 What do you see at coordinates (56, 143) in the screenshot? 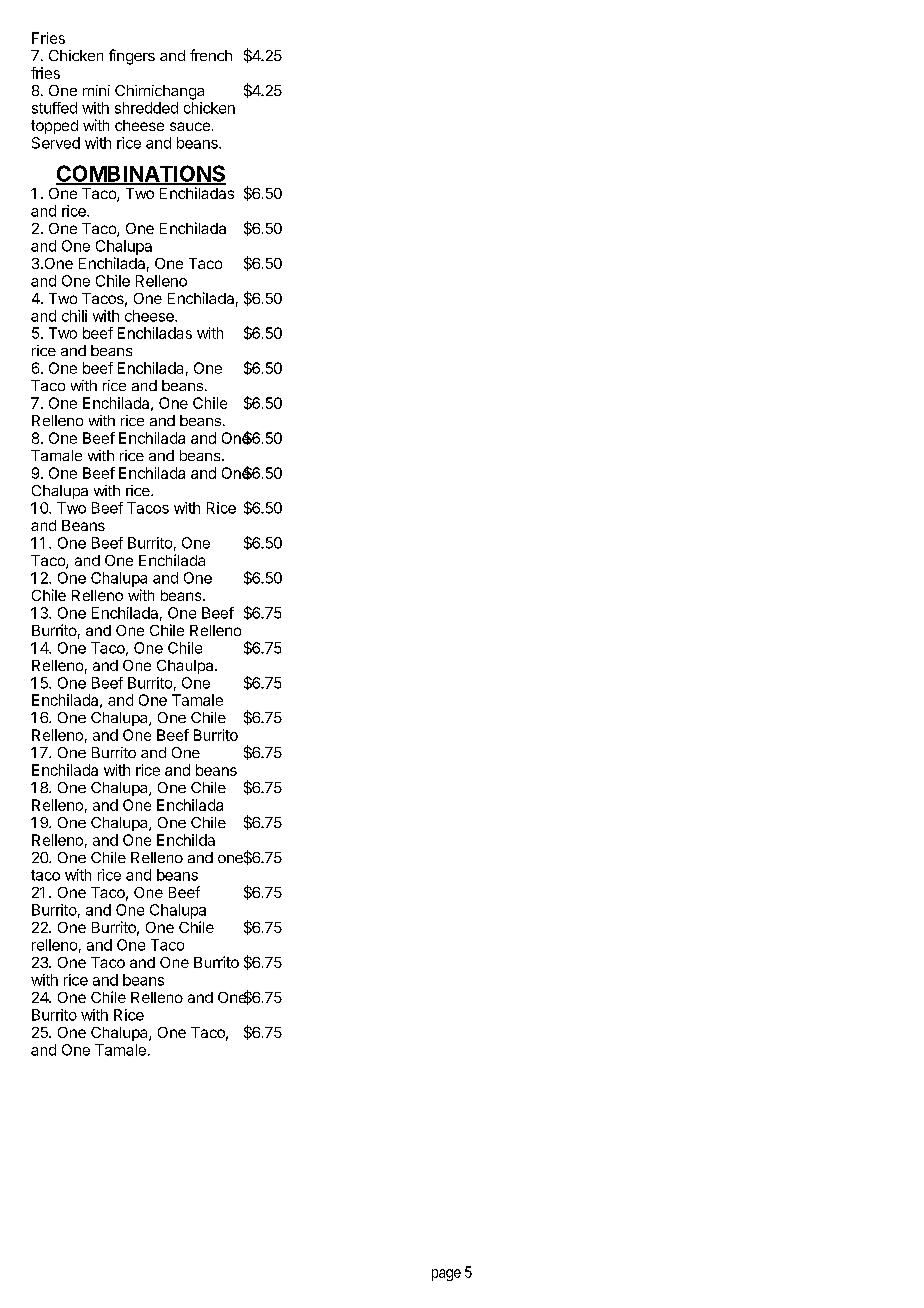
I see `Served` at bounding box center [56, 143].
